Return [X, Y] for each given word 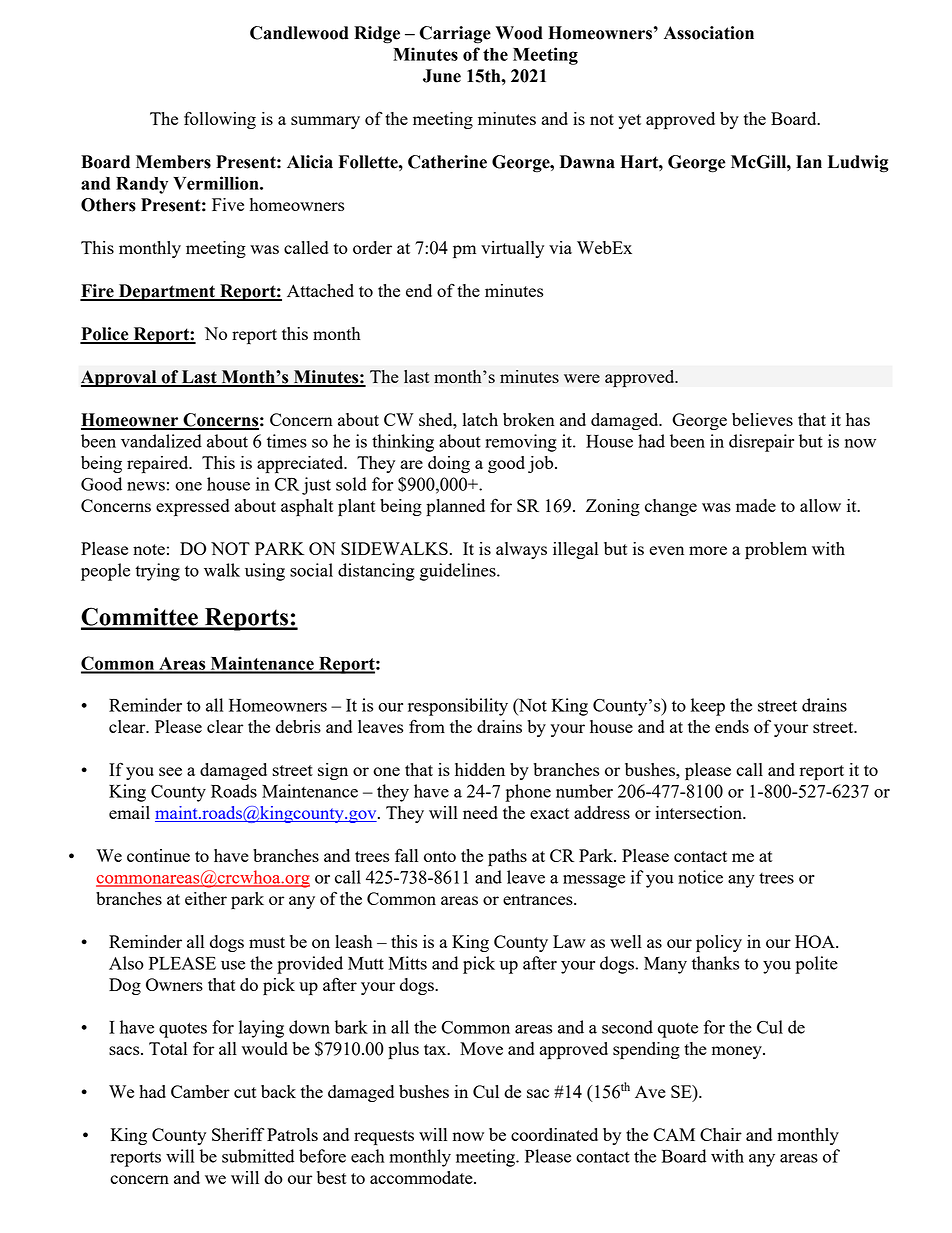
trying [157, 572]
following [220, 120]
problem [776, 551]
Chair [721, 1134]
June [442, 76]
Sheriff [238, 1134]
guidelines [459, 572]
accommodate [422, 1177]
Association [709, 33]
